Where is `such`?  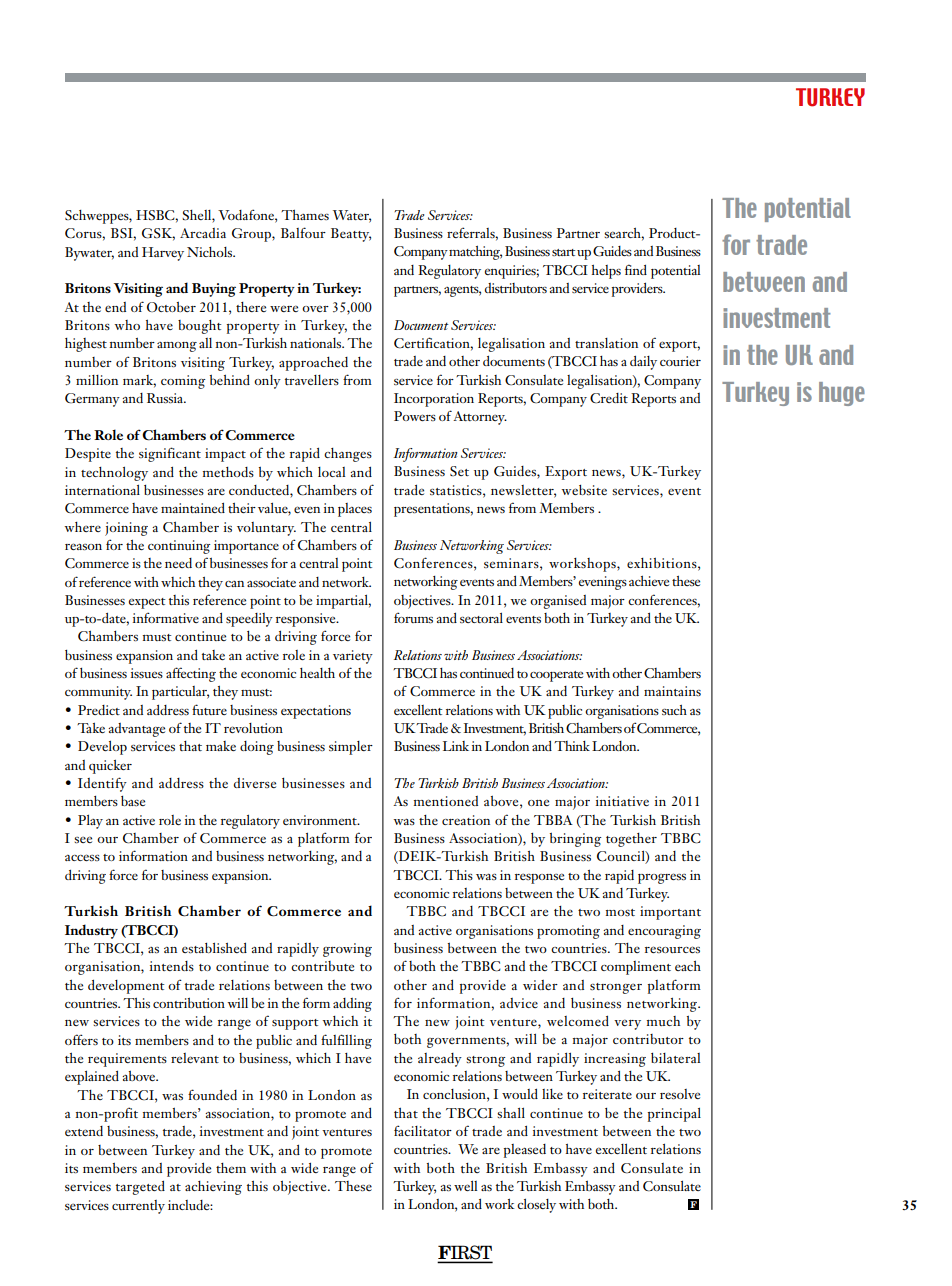 such is located at coordinates (674, 710).
